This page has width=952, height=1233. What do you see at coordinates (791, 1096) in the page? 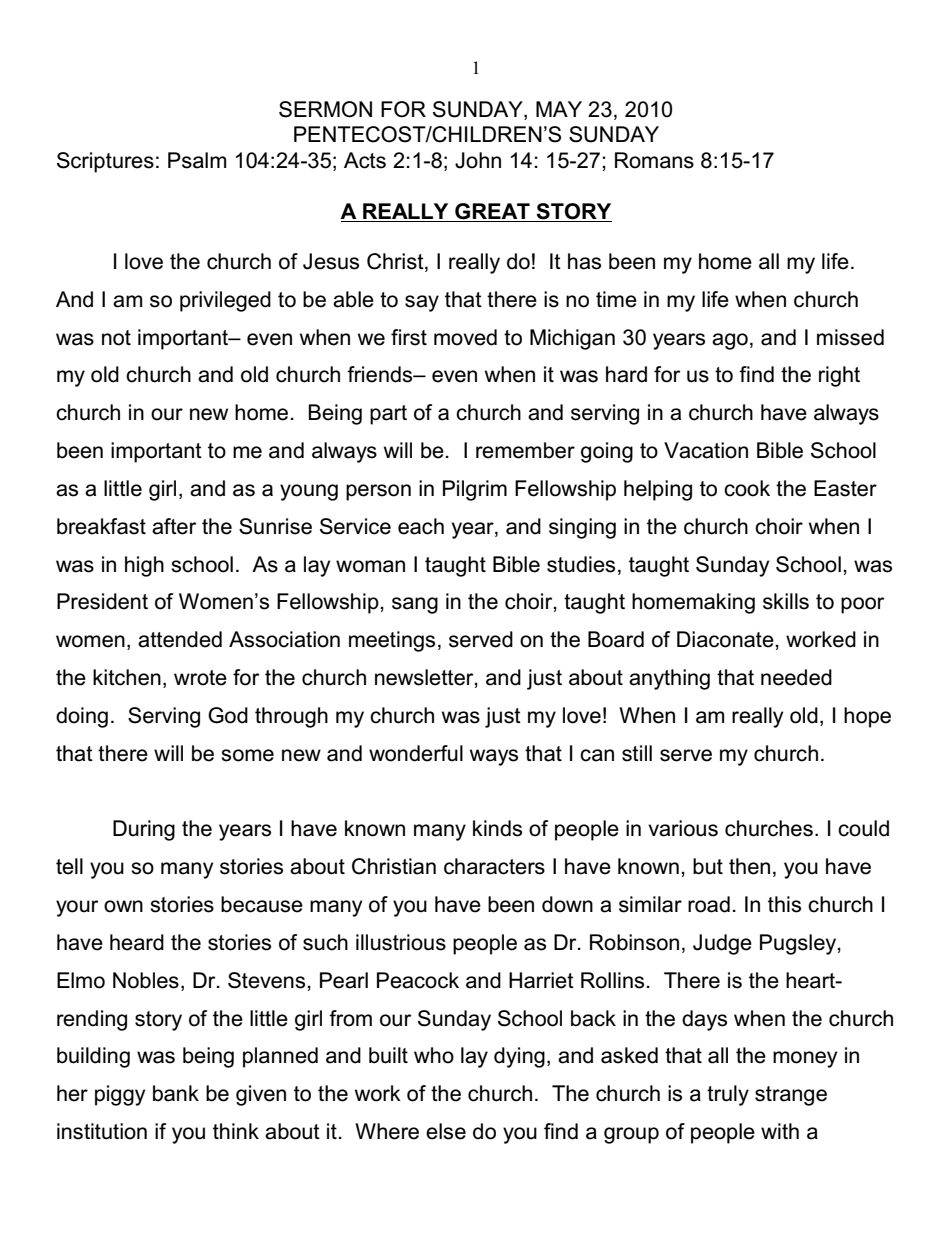
I see `strange` at bounding box center [791, 1096].
